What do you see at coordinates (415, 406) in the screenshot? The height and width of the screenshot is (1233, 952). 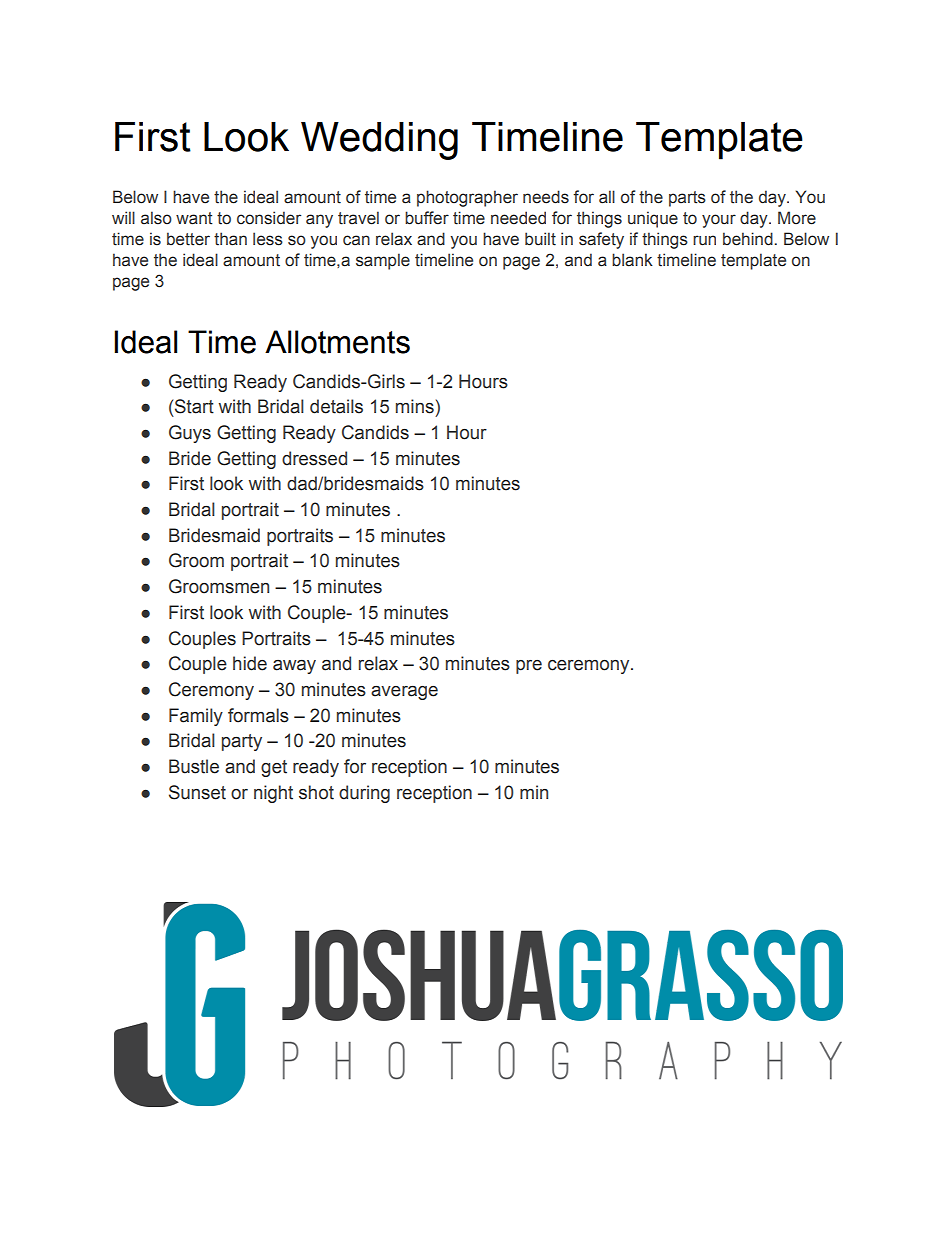 I see `mins` at bounding box center [415, 406].
